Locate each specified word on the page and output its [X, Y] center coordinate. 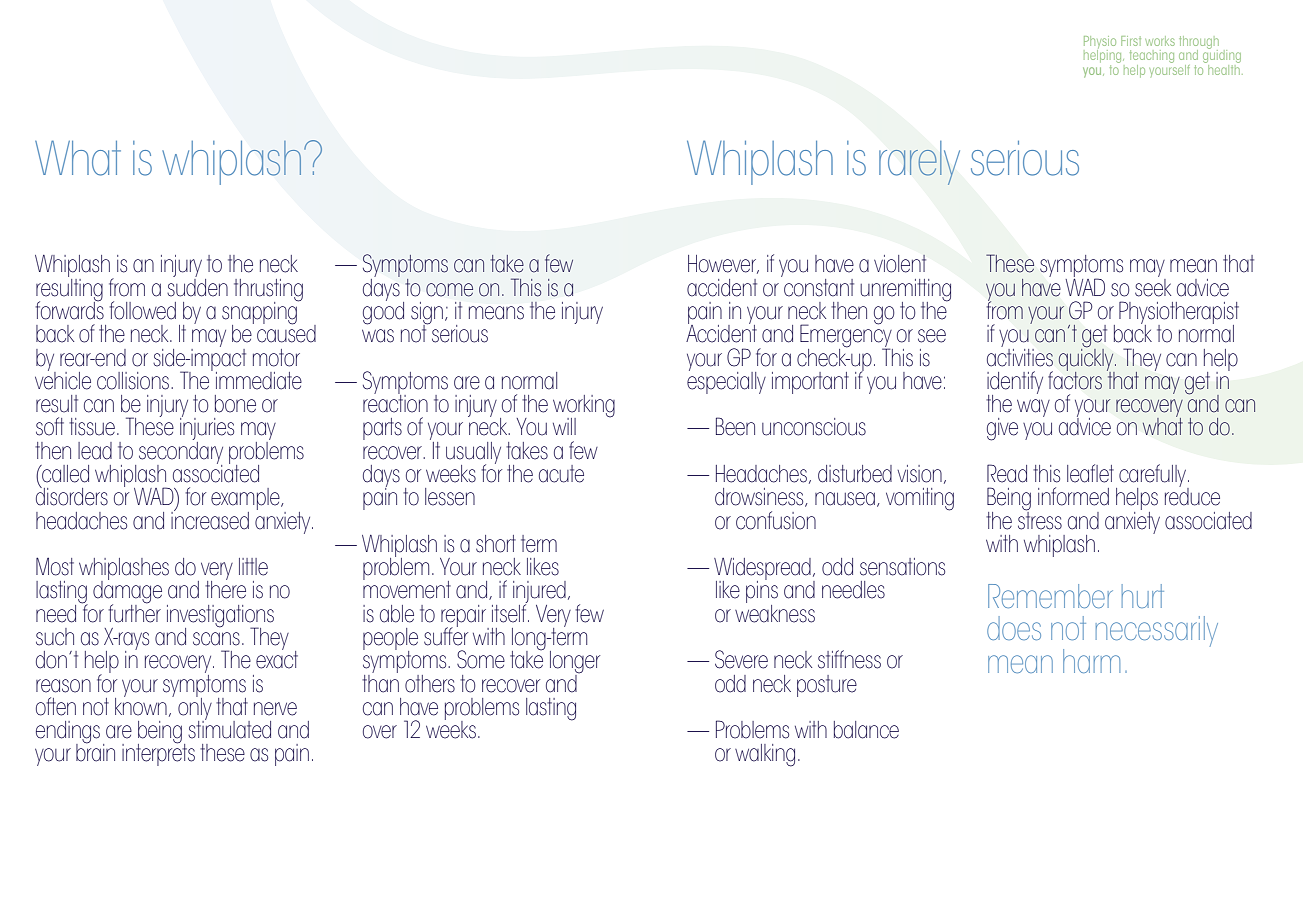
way [1033, 408]
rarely [919, 163]
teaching [1152, 58]
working [584, 407]
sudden [197, 286]
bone [235, 404]
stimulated [229, 728]
